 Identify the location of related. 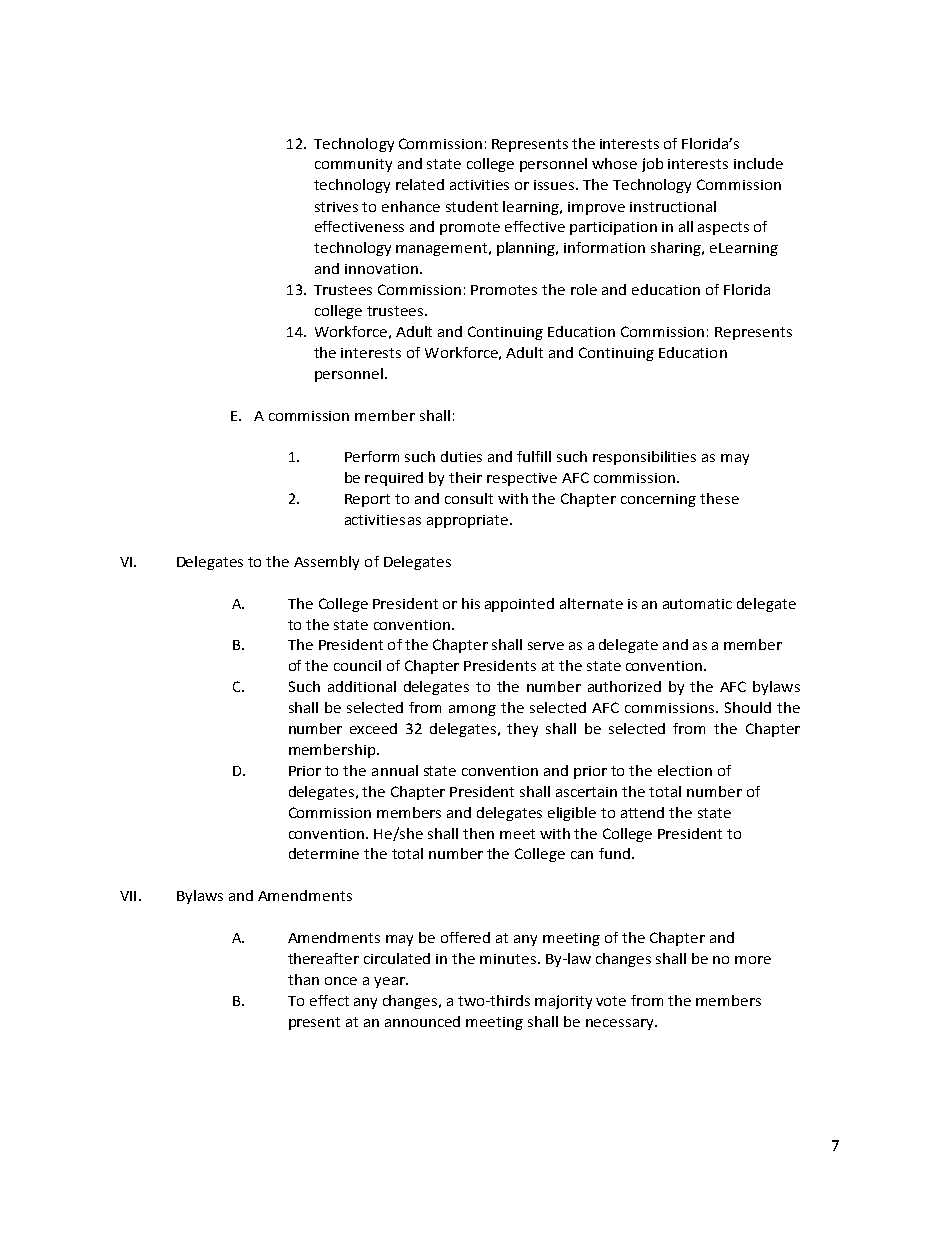
(420, 184).
